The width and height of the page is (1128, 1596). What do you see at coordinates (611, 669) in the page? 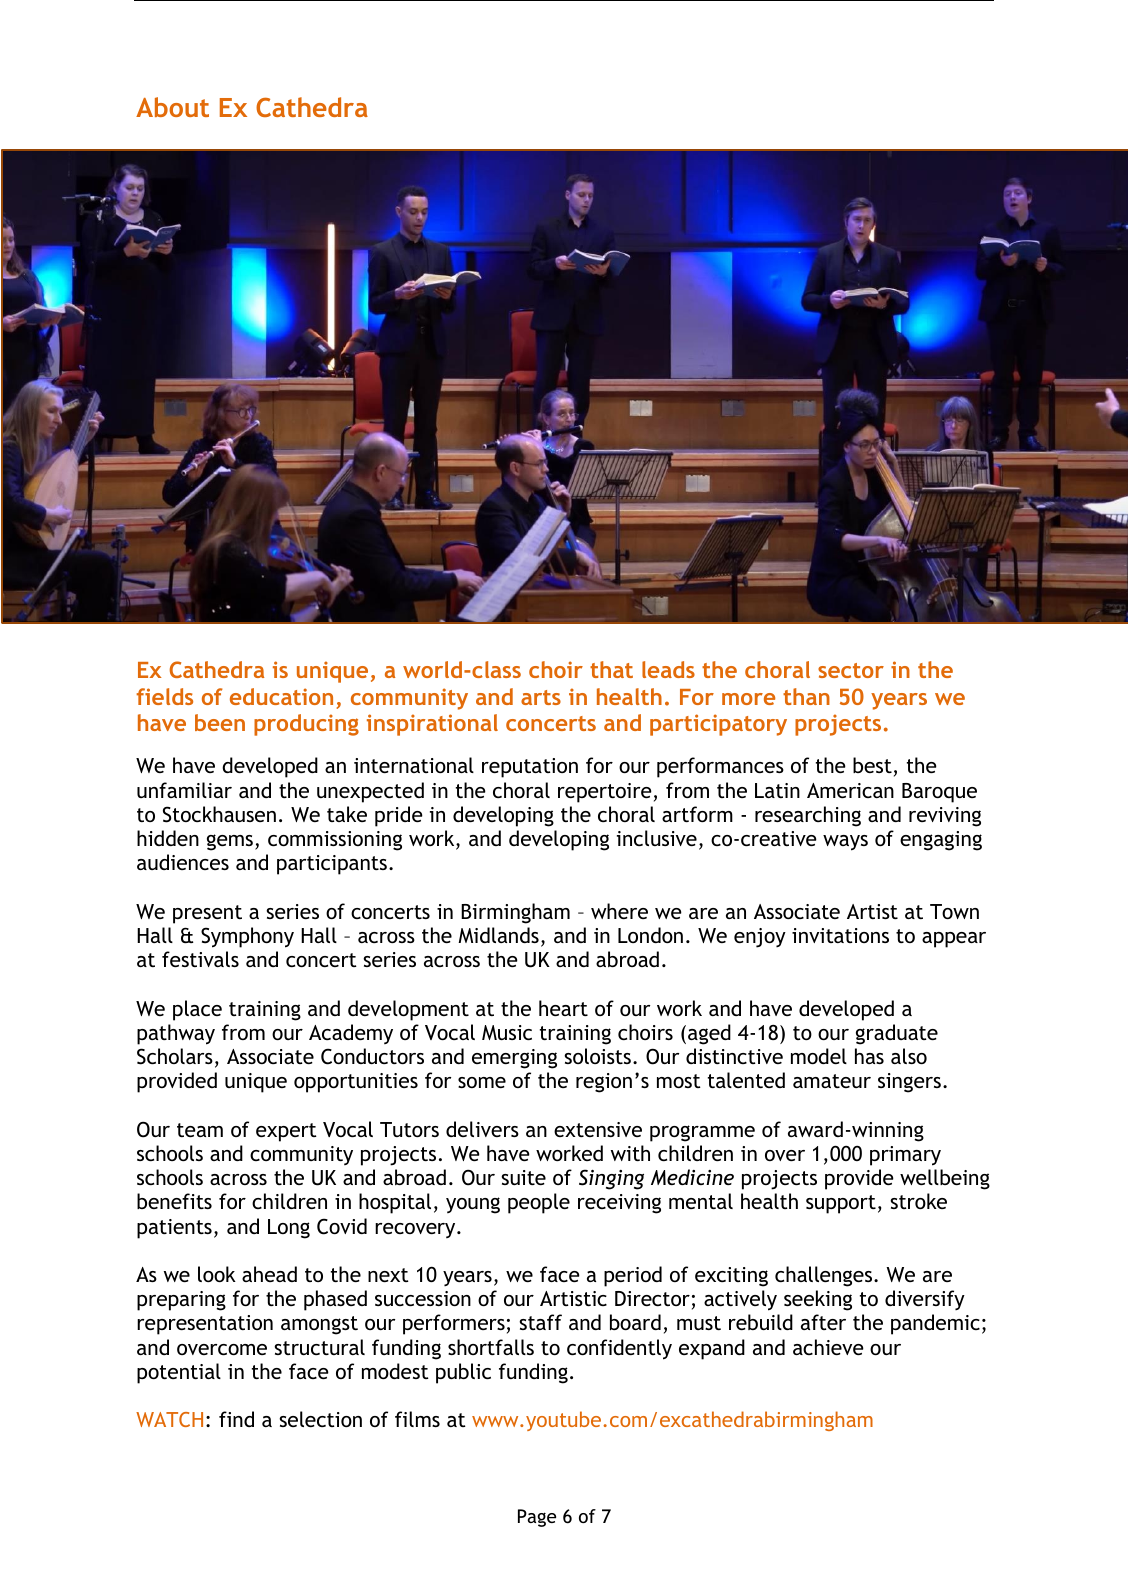
I see `that` at bounding box center [611, 669].
